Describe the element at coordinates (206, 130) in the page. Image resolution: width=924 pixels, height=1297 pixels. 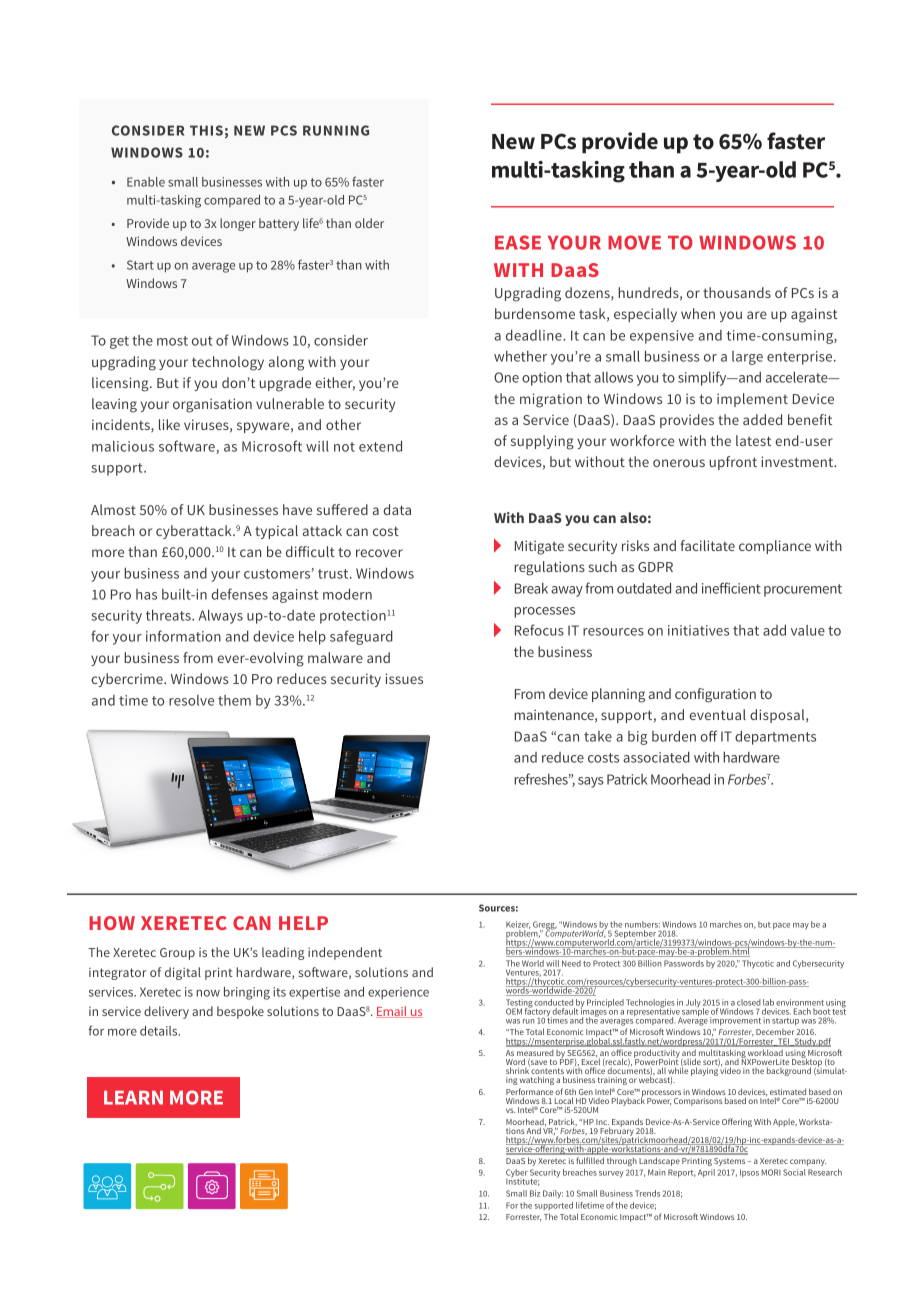
I see `THIS` at that location.
